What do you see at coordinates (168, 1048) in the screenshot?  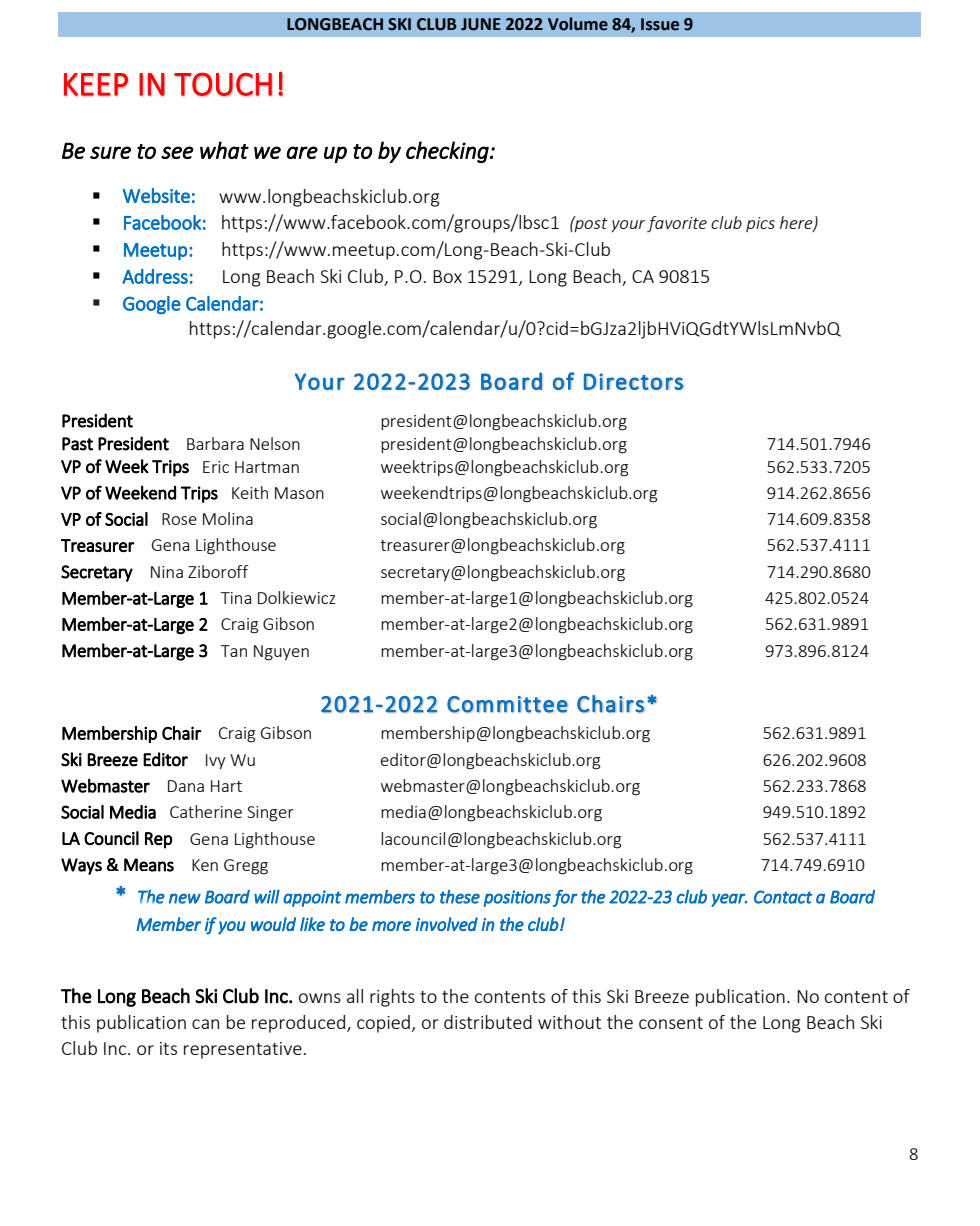 I see `its` at bounding box center [168, 1048].
